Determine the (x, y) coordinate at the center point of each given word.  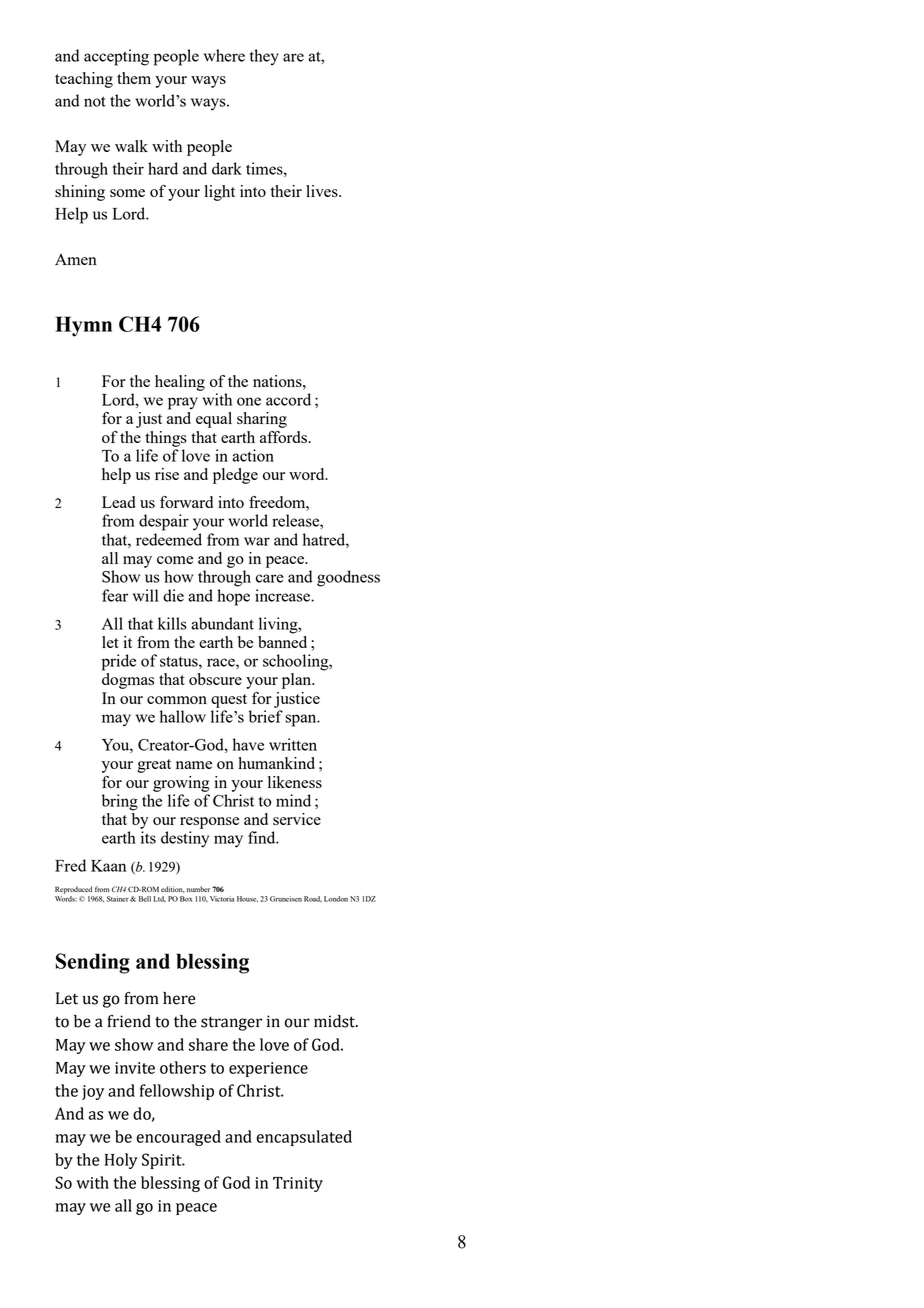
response (209, 823)
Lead (119, 502)
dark (227, 168)
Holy (121, 1161)
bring (120, 802)
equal (214, 420)
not (95, 101)
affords (284, 437)
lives (323, 191)
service (297, 819)
